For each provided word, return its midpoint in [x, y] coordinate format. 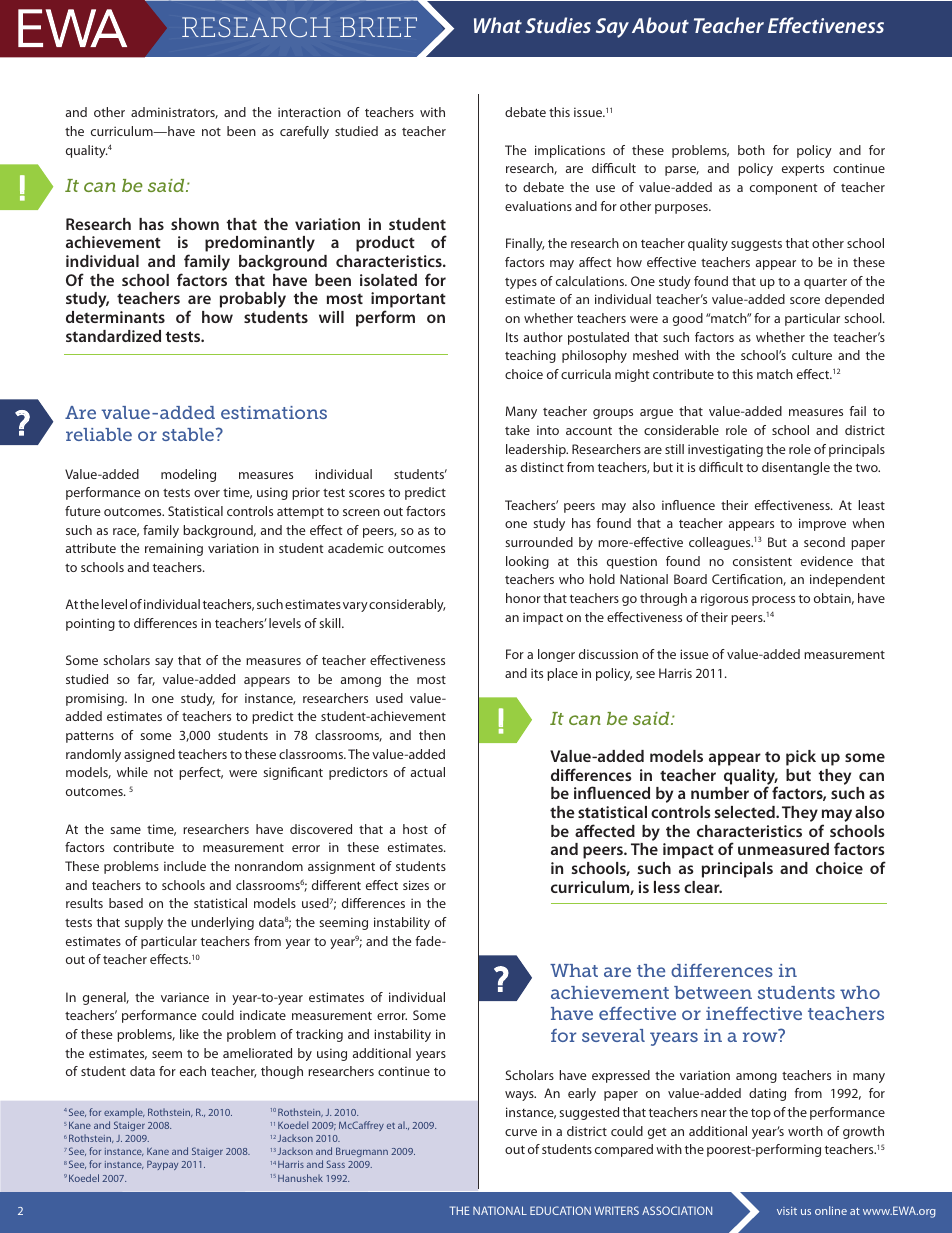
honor [523, 598]
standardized [113, 336]
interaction [309, 112]
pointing [90, 624]
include [185, 866]
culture [812, 355]
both [751, 150]
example [124, 1113]
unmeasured [783, 849]
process [773, 601]
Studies [558, 25]
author [543, 337]
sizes [416, 885]
